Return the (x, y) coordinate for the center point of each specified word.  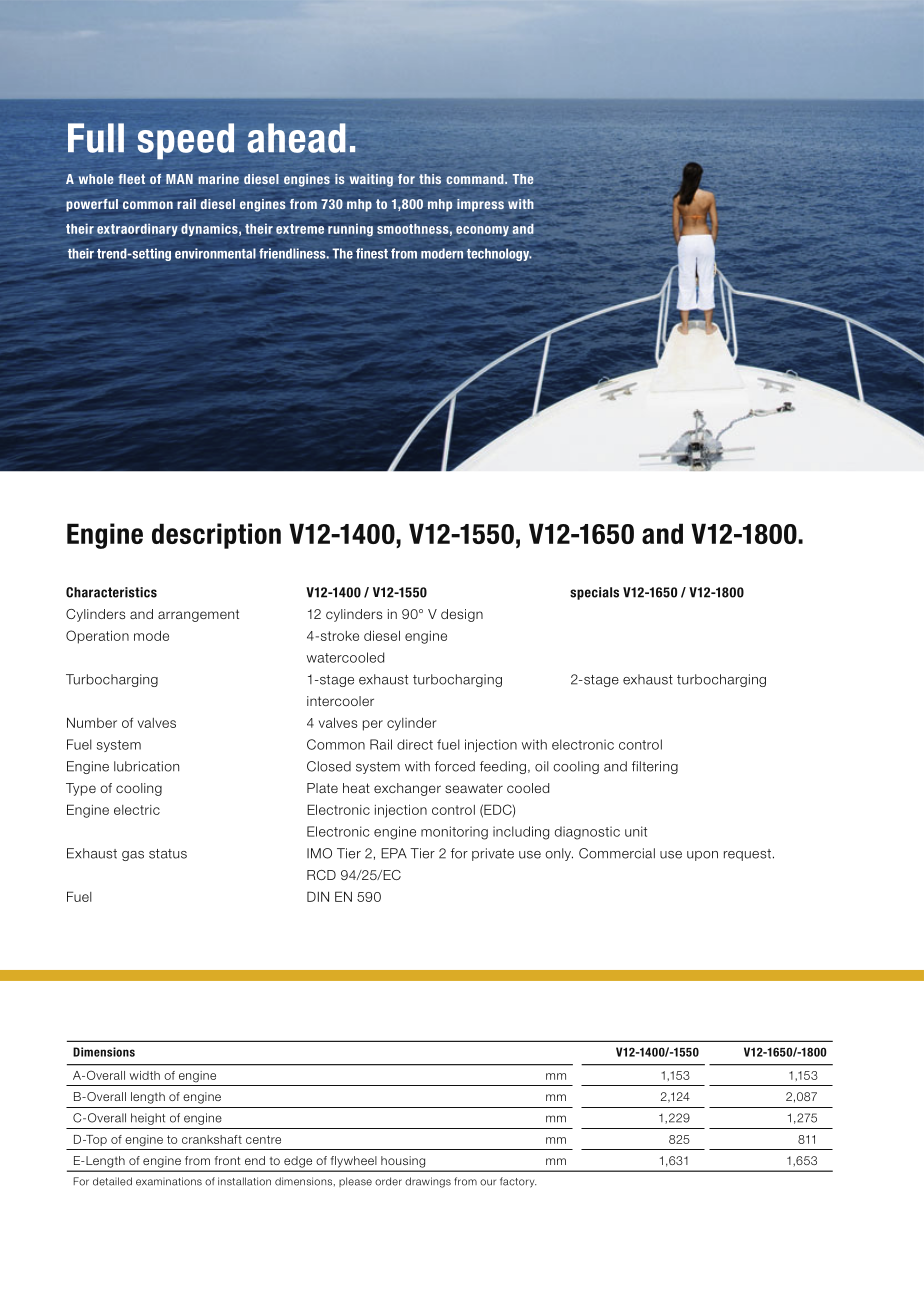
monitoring (454, 833)
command (476, 179)
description (216, 536)
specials (594, 593)
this (430, 179)
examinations (169, 1181)
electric (137, 810)
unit (636, 831)
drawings (428, 1182)
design (462, 615)
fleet (131, 179)
